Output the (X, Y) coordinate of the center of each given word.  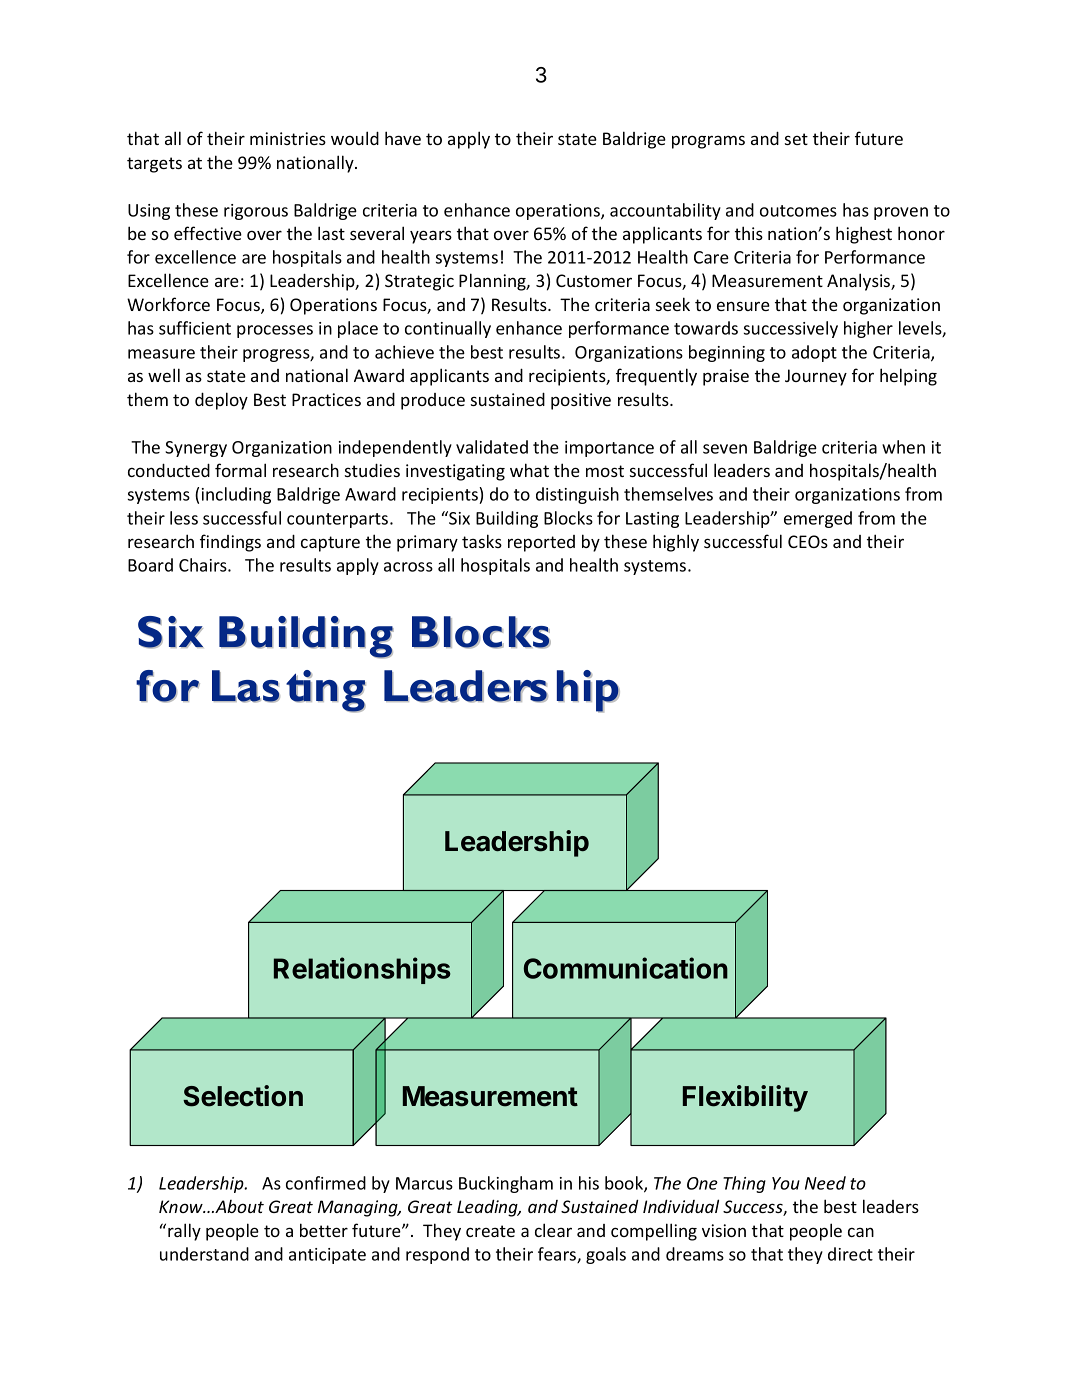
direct (850, 1254)
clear (553, 1230)
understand (204, 1254)
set (796, 139)
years (431, 237)
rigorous (256, 212)
